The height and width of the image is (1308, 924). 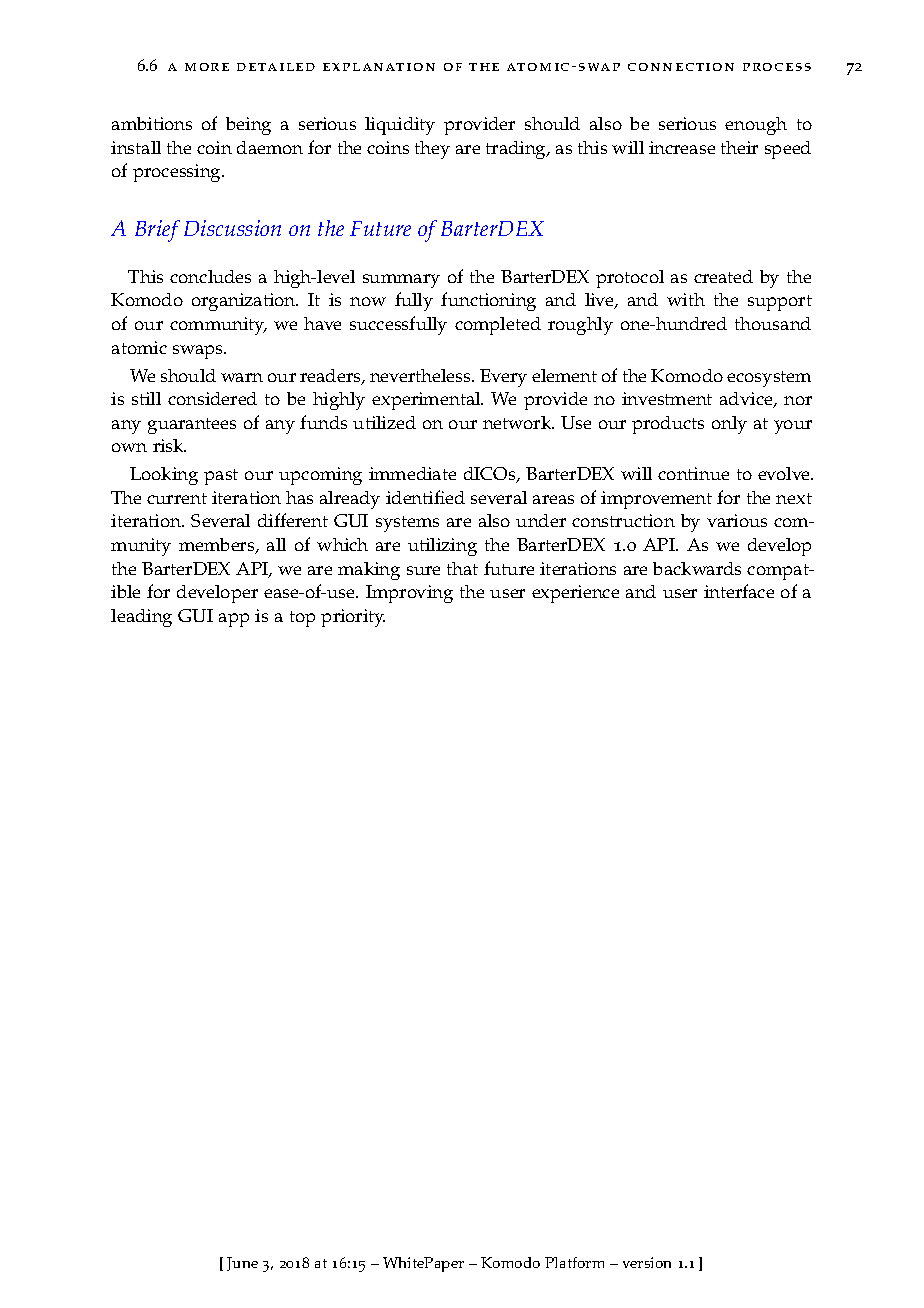 What do you see at coordinates (647, 1262) in the image?
I see `version` at bounding box center [647, 1262].
